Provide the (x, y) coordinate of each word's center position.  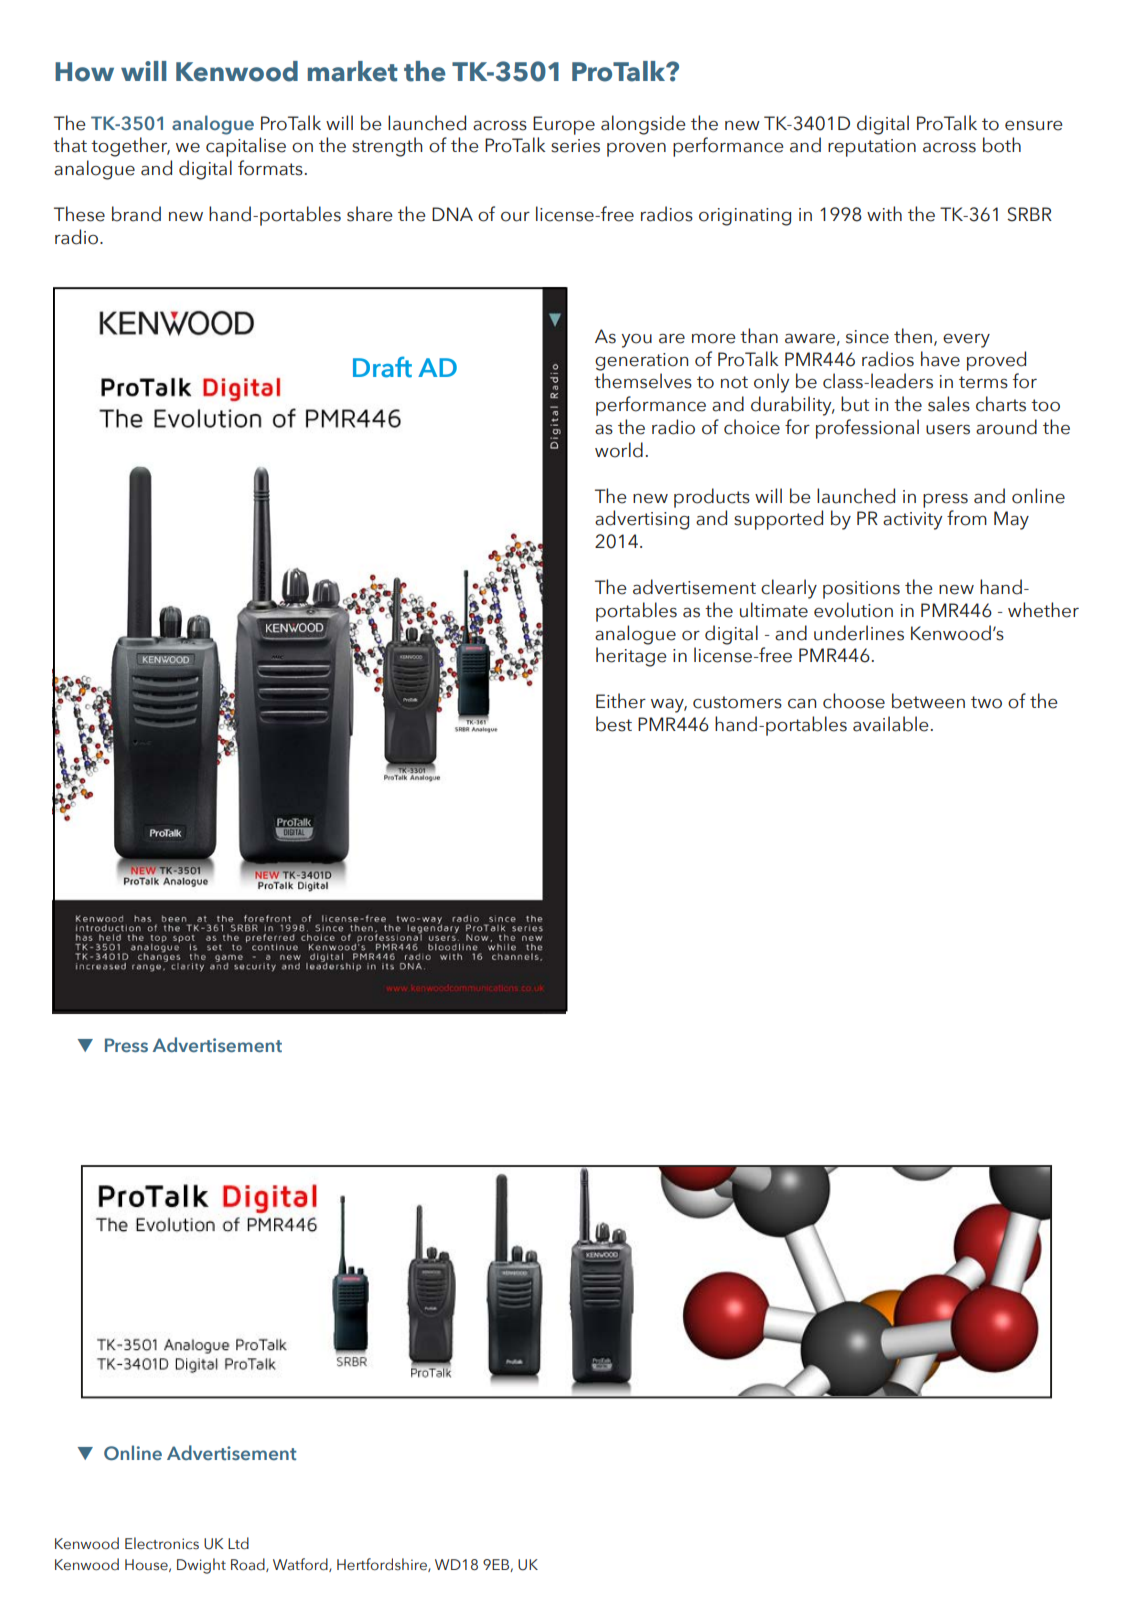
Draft (382, 367)
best (614, 724)
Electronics (162, 1543)
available (890, 724)
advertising (642, 520)
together (130, 147)
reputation (872, 148)
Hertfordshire (383, 1565)
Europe (564, 125)
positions (861, 590)
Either (621, 701)
